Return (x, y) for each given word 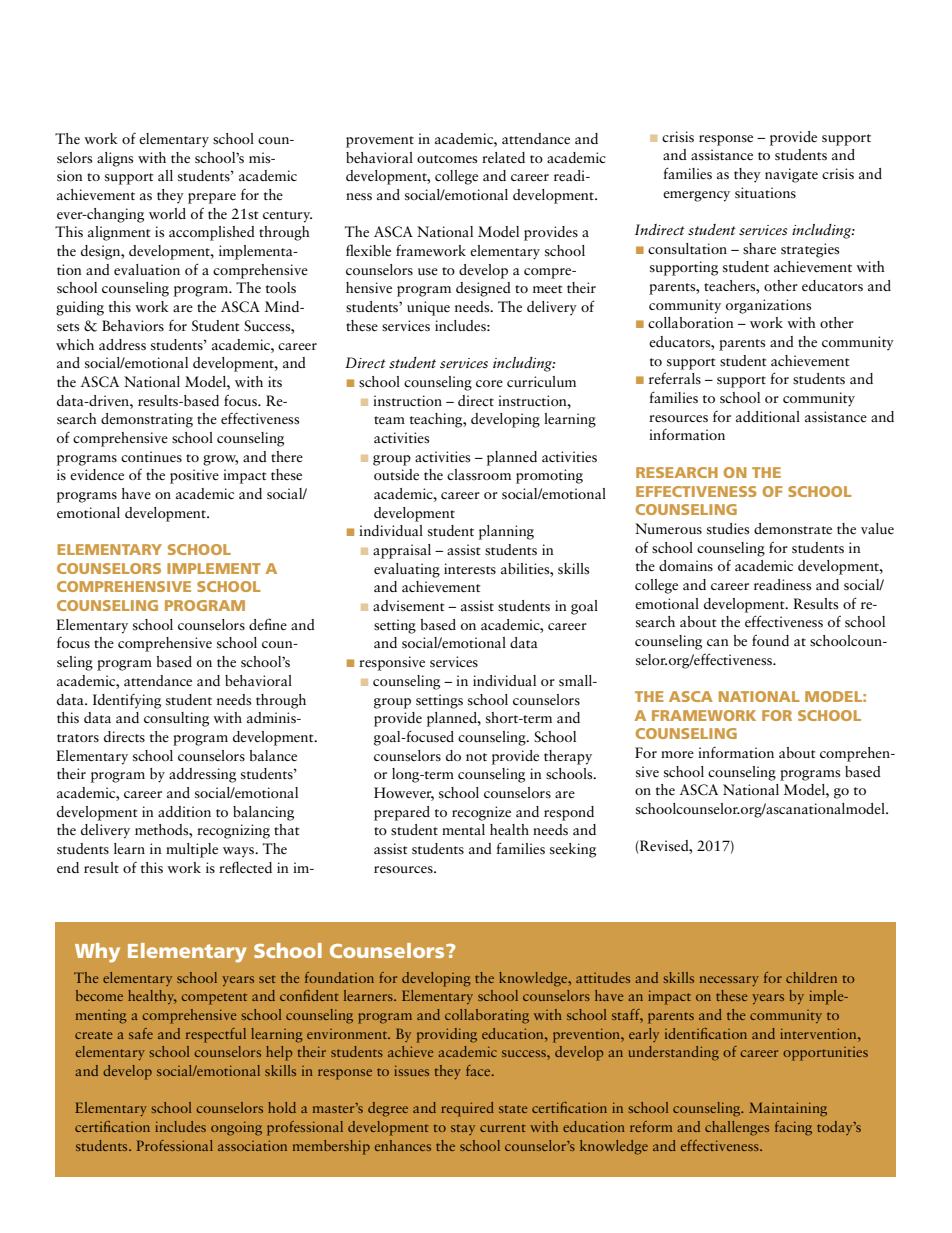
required (467, 1109)
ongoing (236, 1129)
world (167, 213)
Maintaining (788, 1109)
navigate (791, 175)
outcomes (447, 159)
